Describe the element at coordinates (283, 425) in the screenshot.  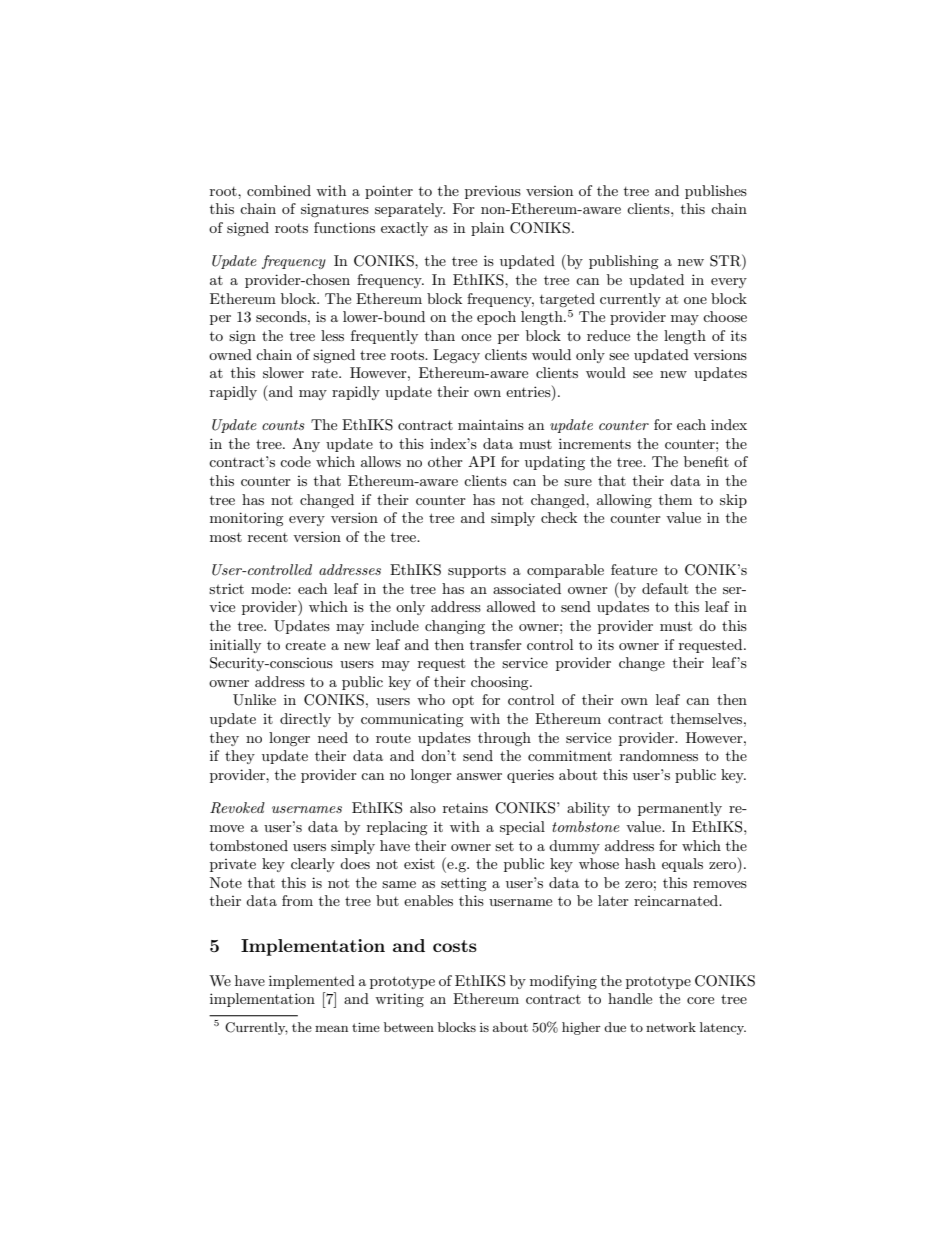
I see `counts` at that location.
